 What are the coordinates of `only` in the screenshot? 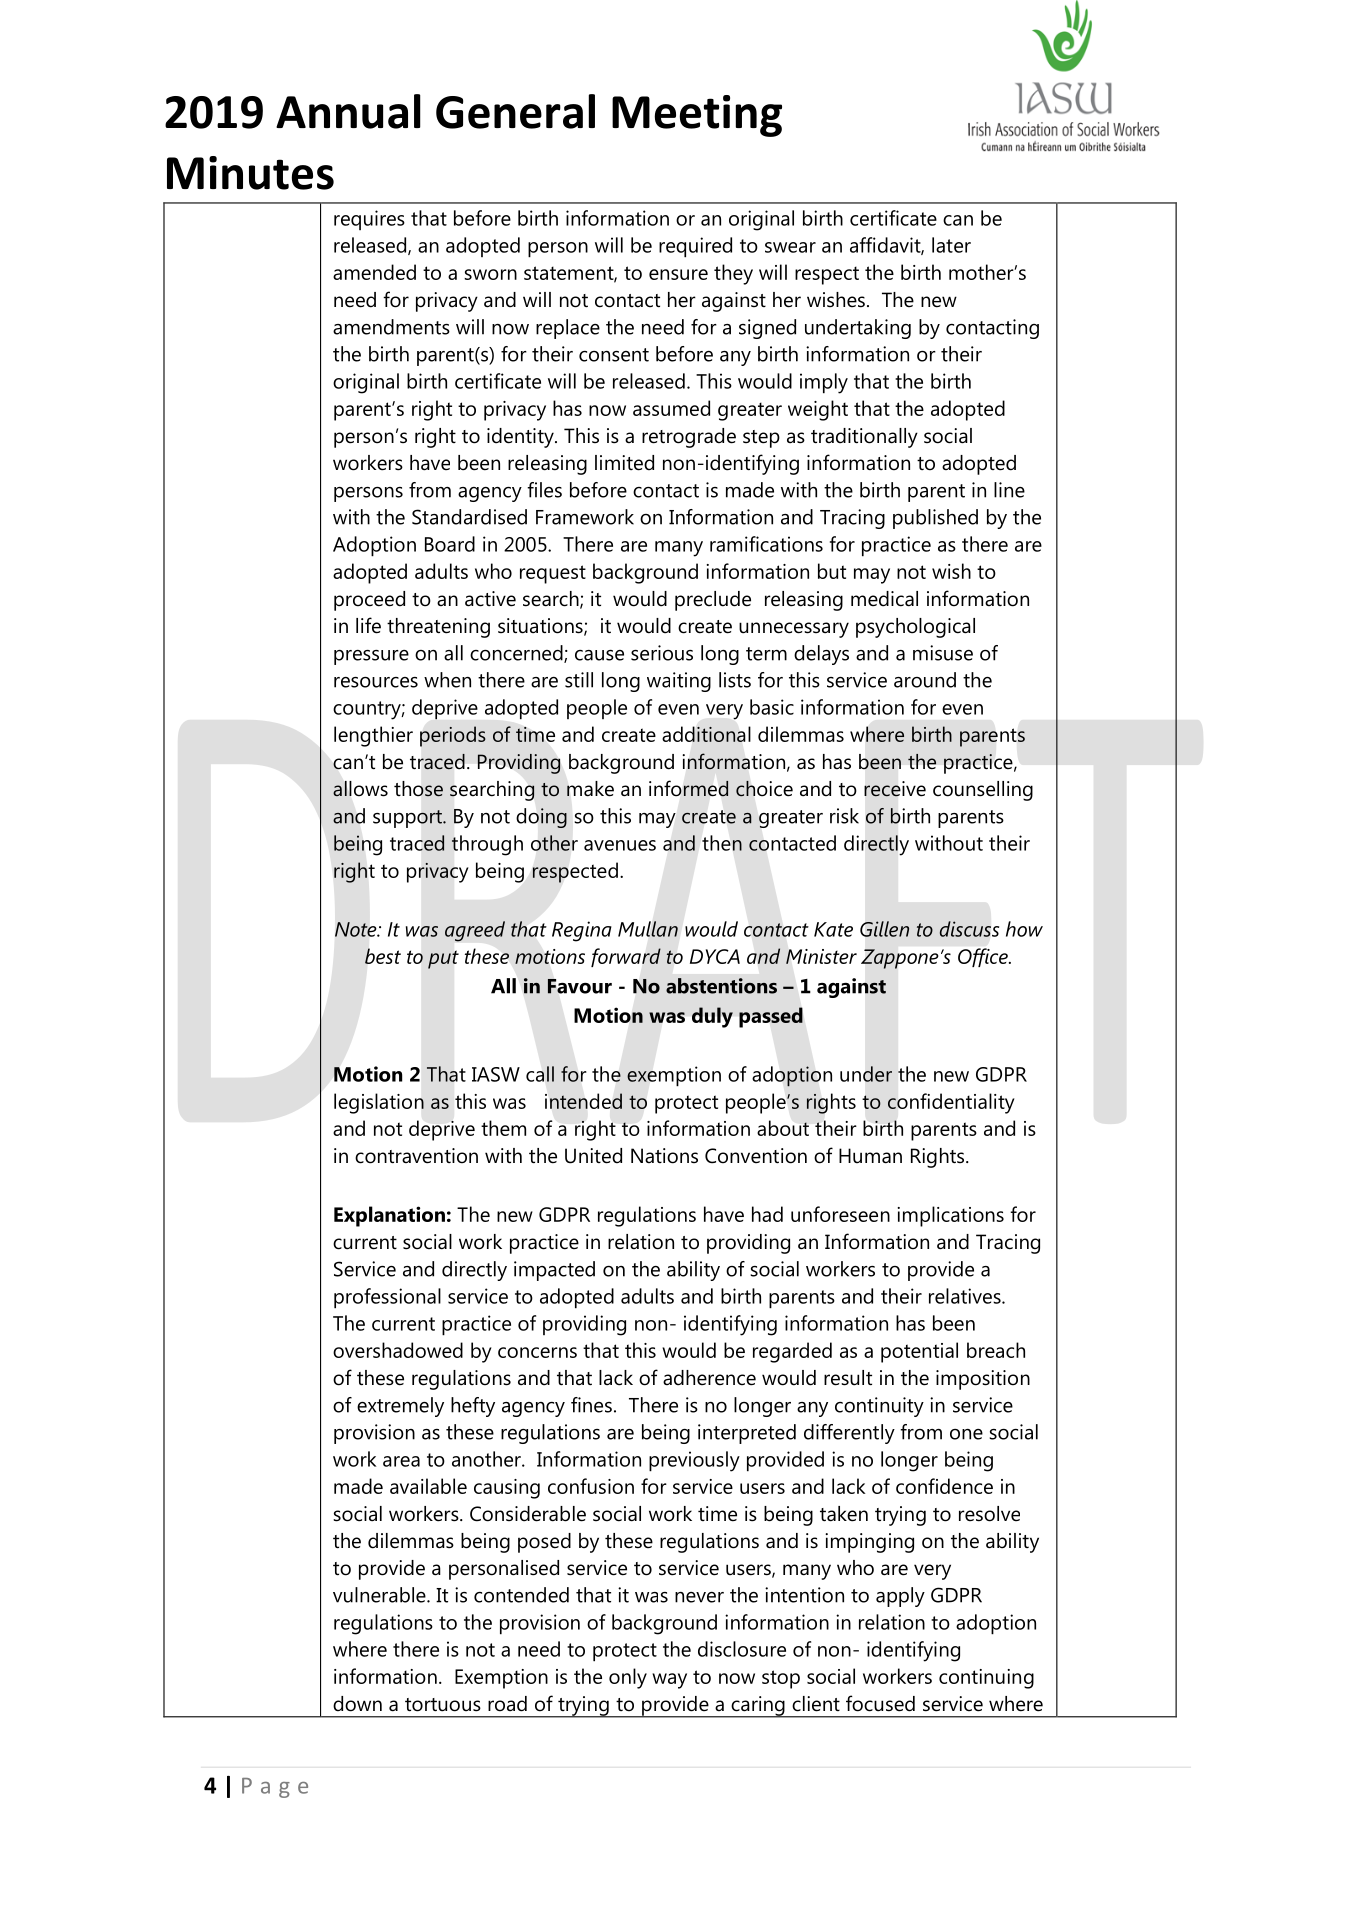 It's located at (628, 1678).
